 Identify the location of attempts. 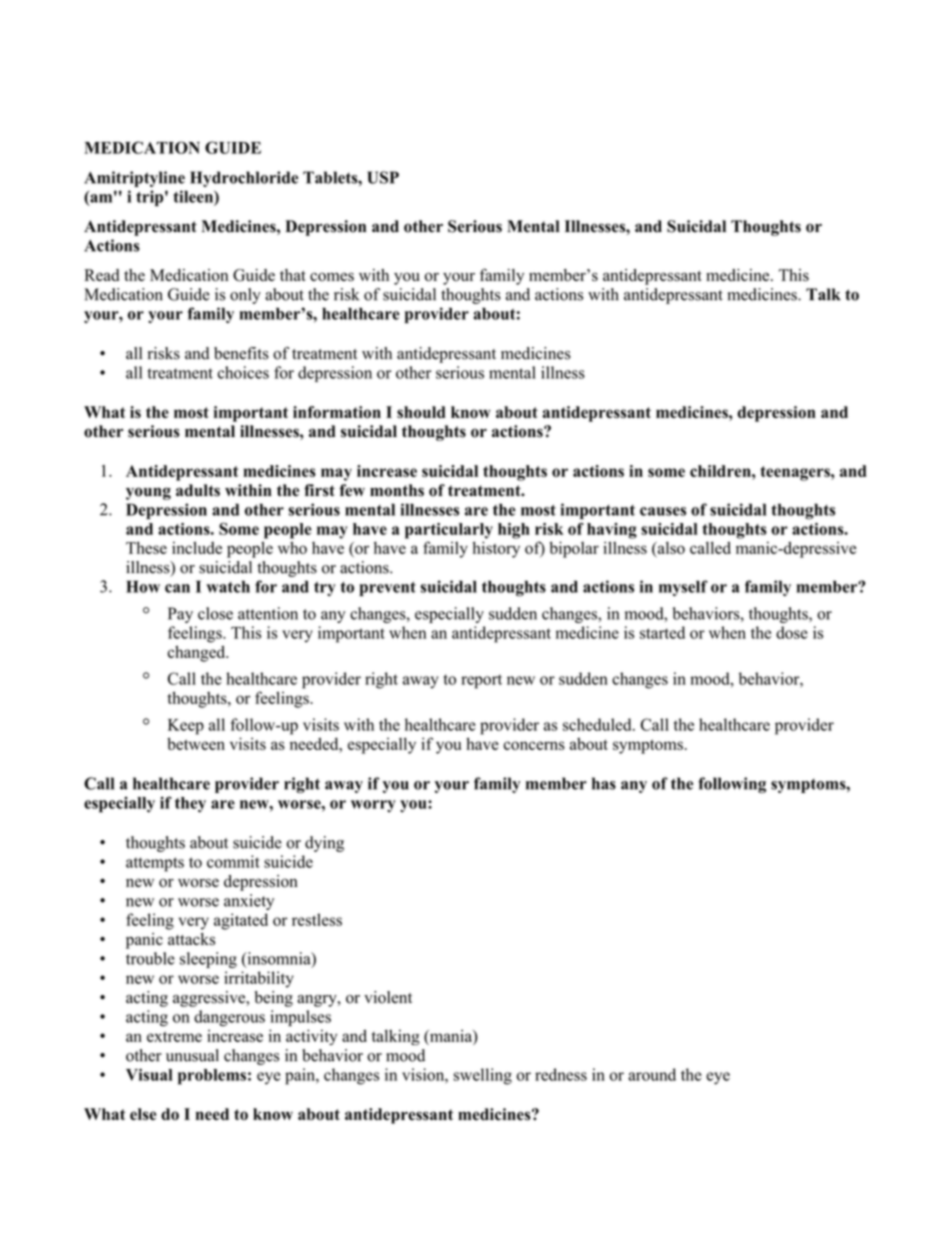
(155, 864).
